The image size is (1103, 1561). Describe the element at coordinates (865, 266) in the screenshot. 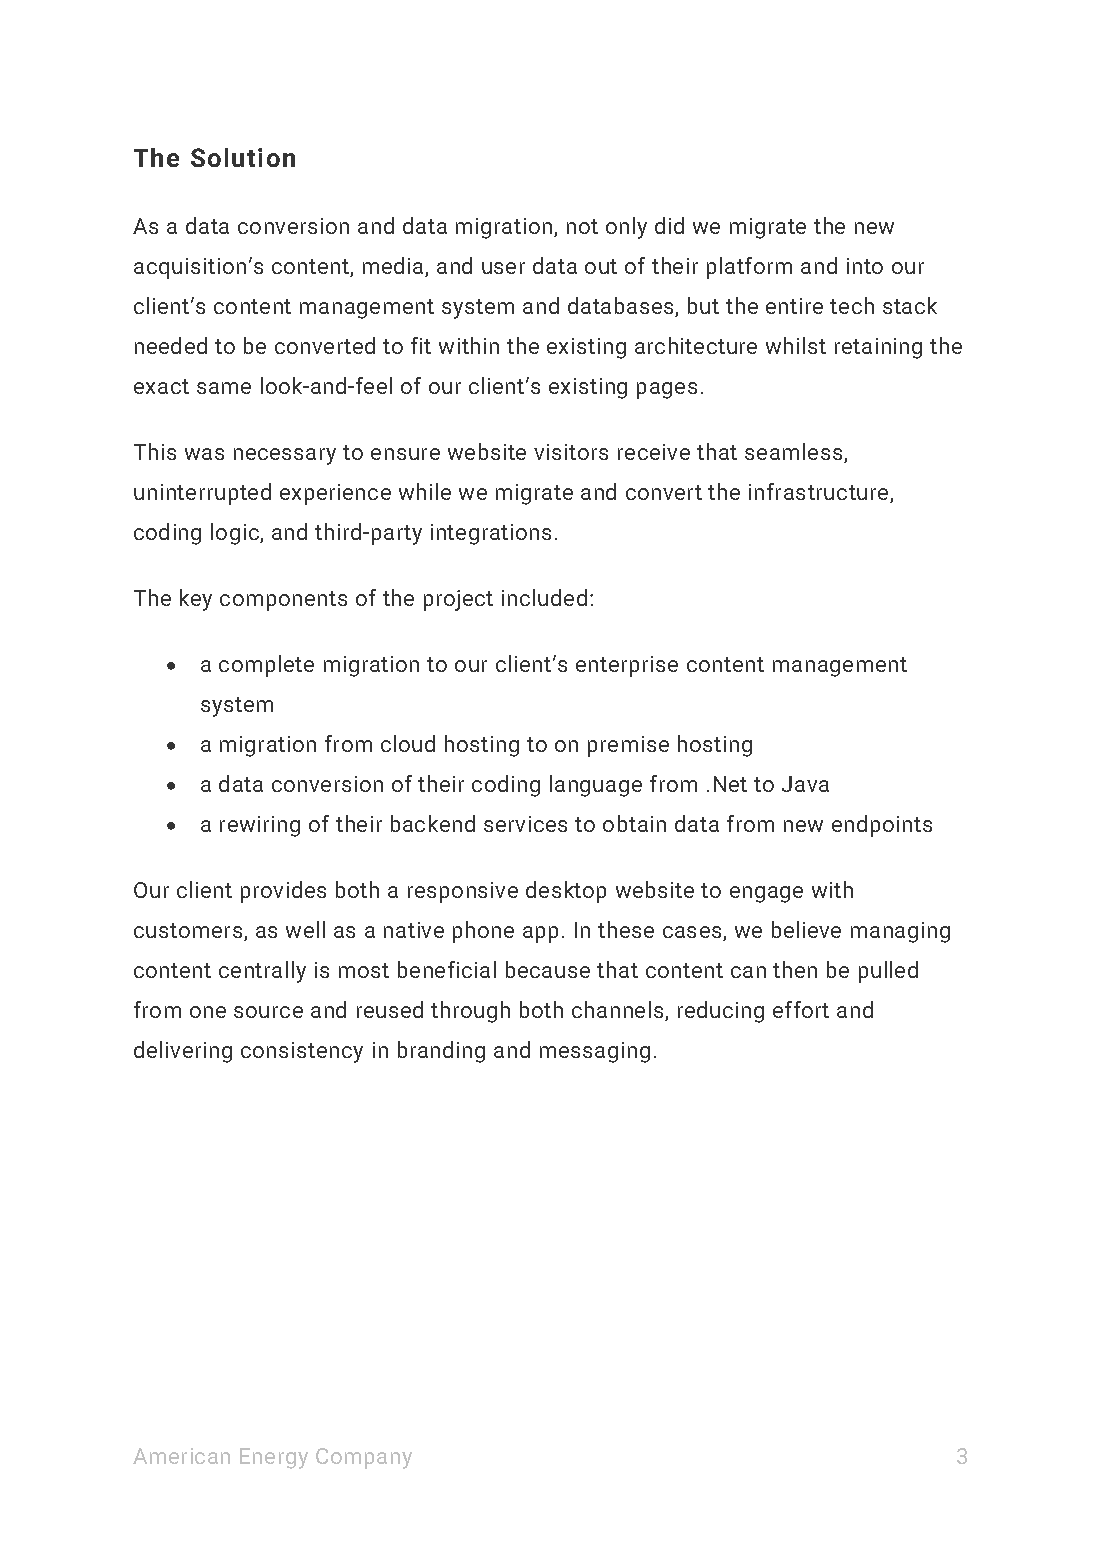

I see `into` at that location.
